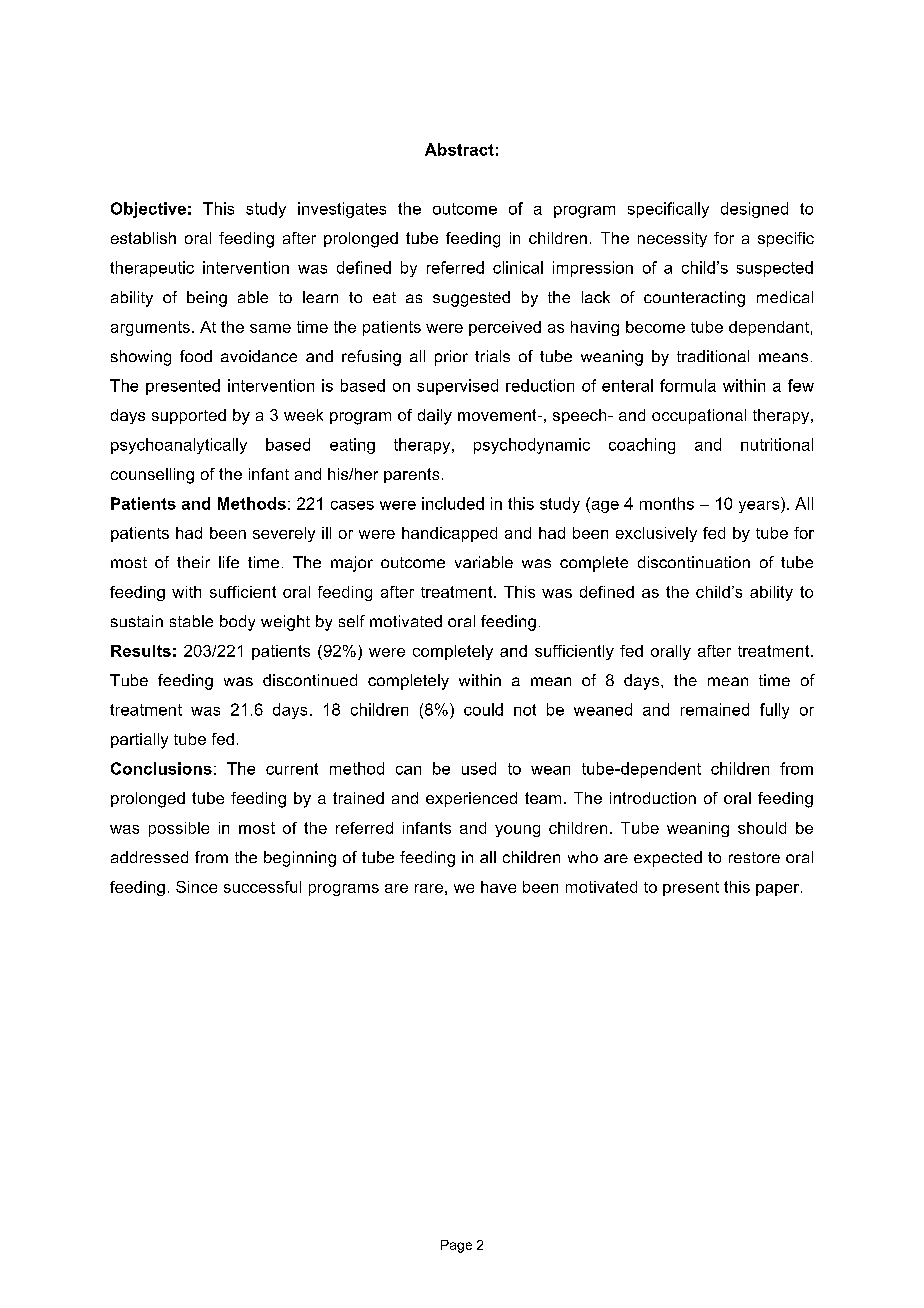 This page has height=1308, width=924. Describe the element at coordinates (459, 149) in the page. I see `Abstract` at that location.
